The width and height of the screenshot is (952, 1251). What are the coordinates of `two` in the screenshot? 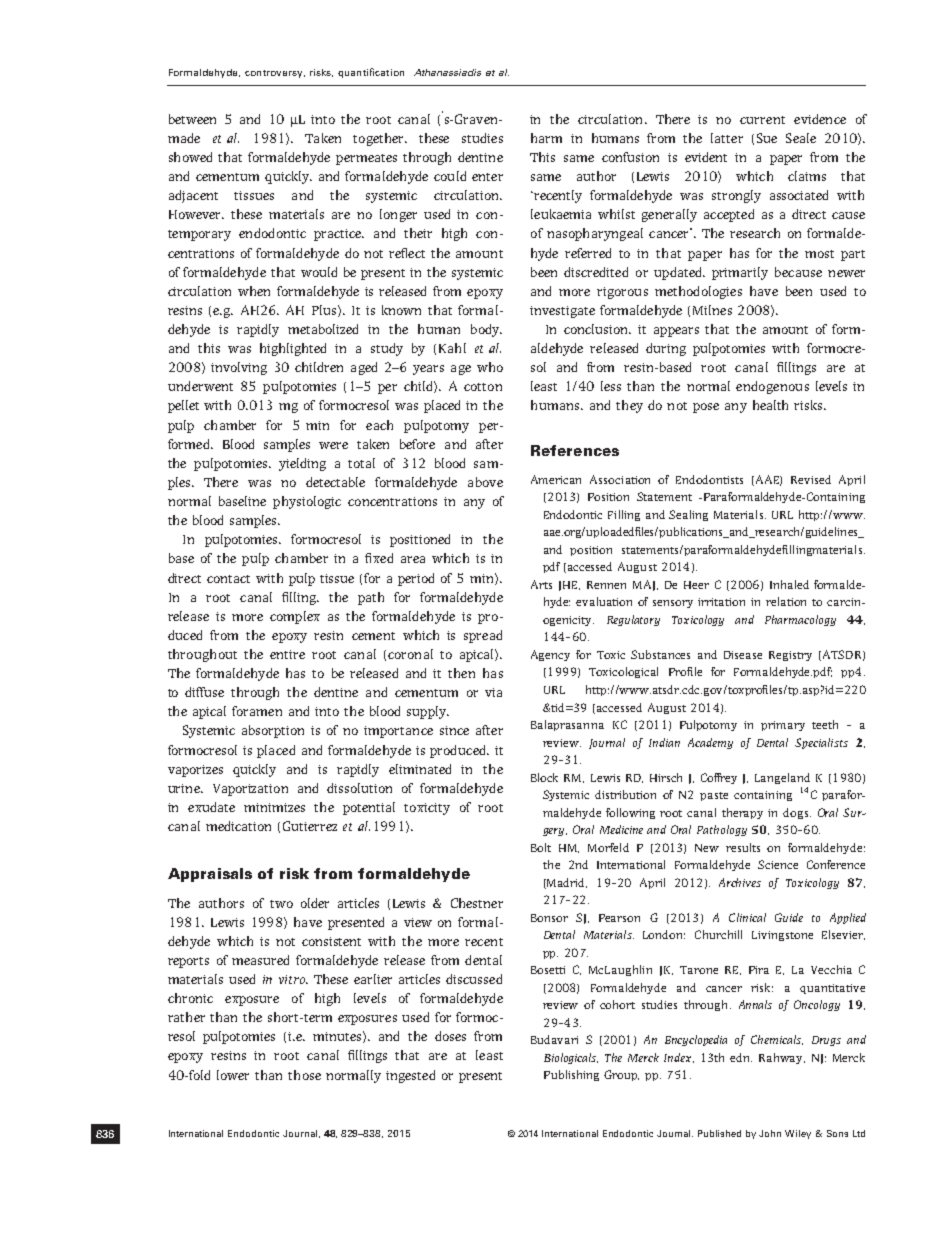 It's located at (281, 904).
